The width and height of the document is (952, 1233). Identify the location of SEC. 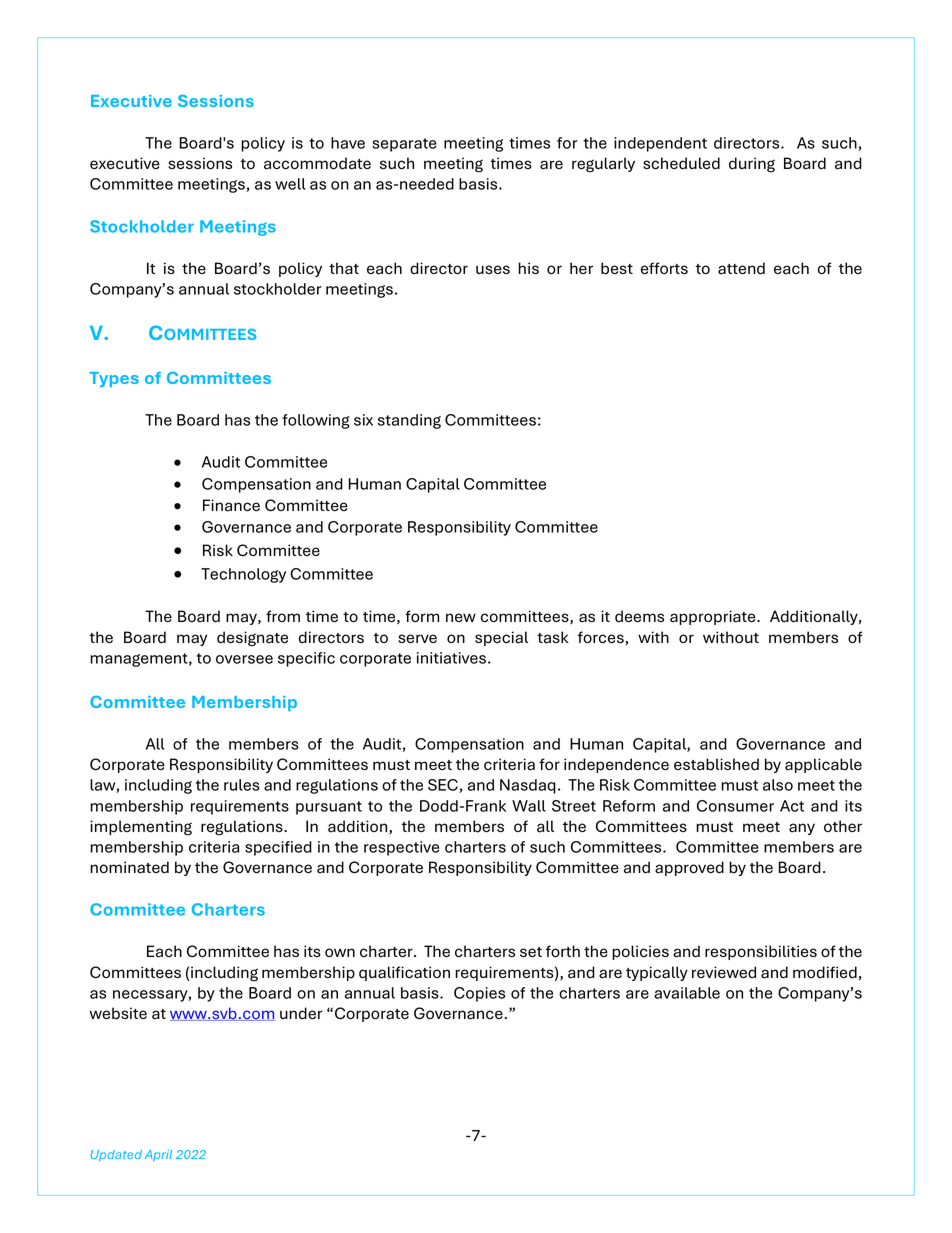
(443, 785).
